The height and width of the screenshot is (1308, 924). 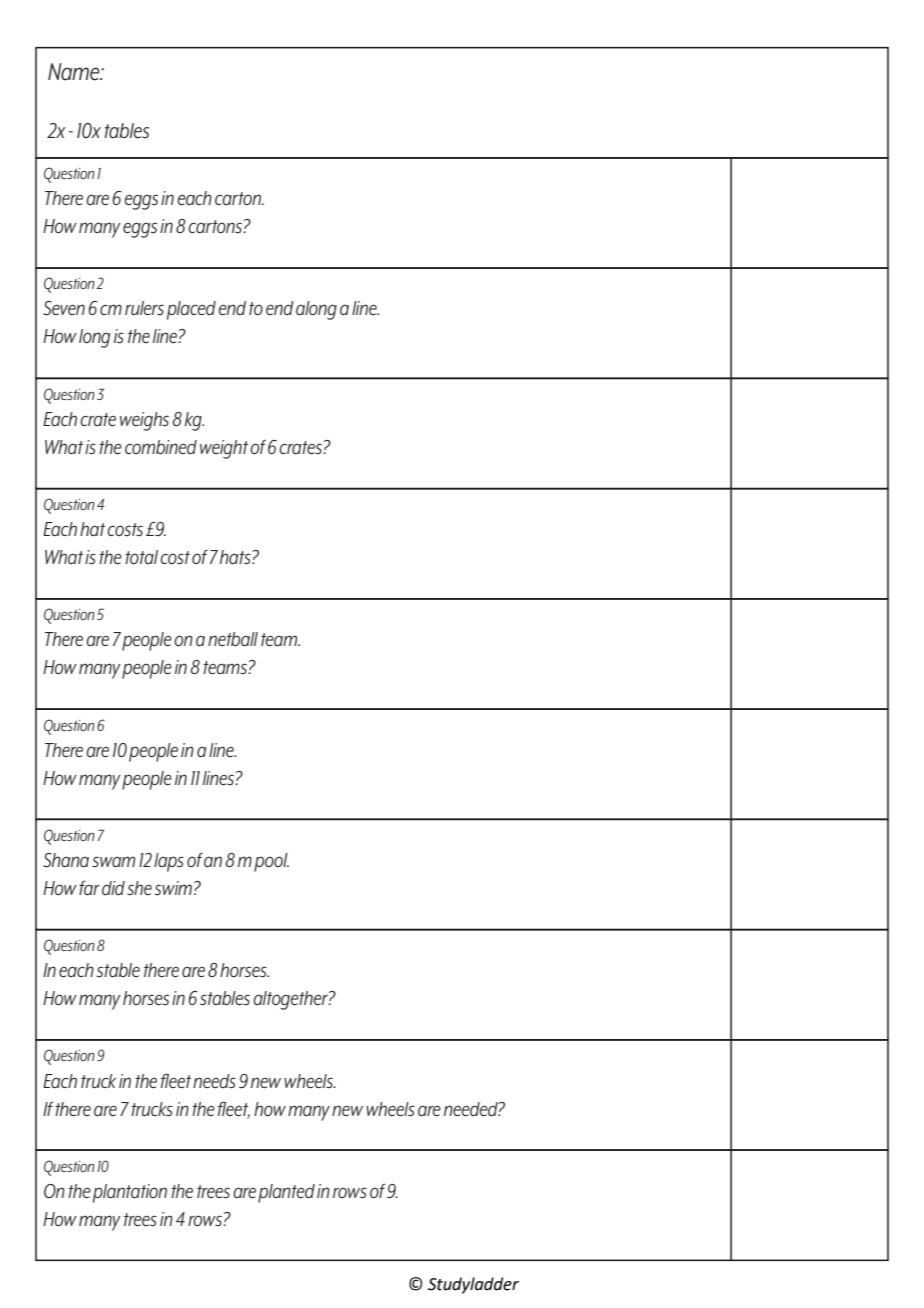 What do you see at coordinates (161, 447) in the screenshot?
I see `combined` at bounding box center [161, 447].
